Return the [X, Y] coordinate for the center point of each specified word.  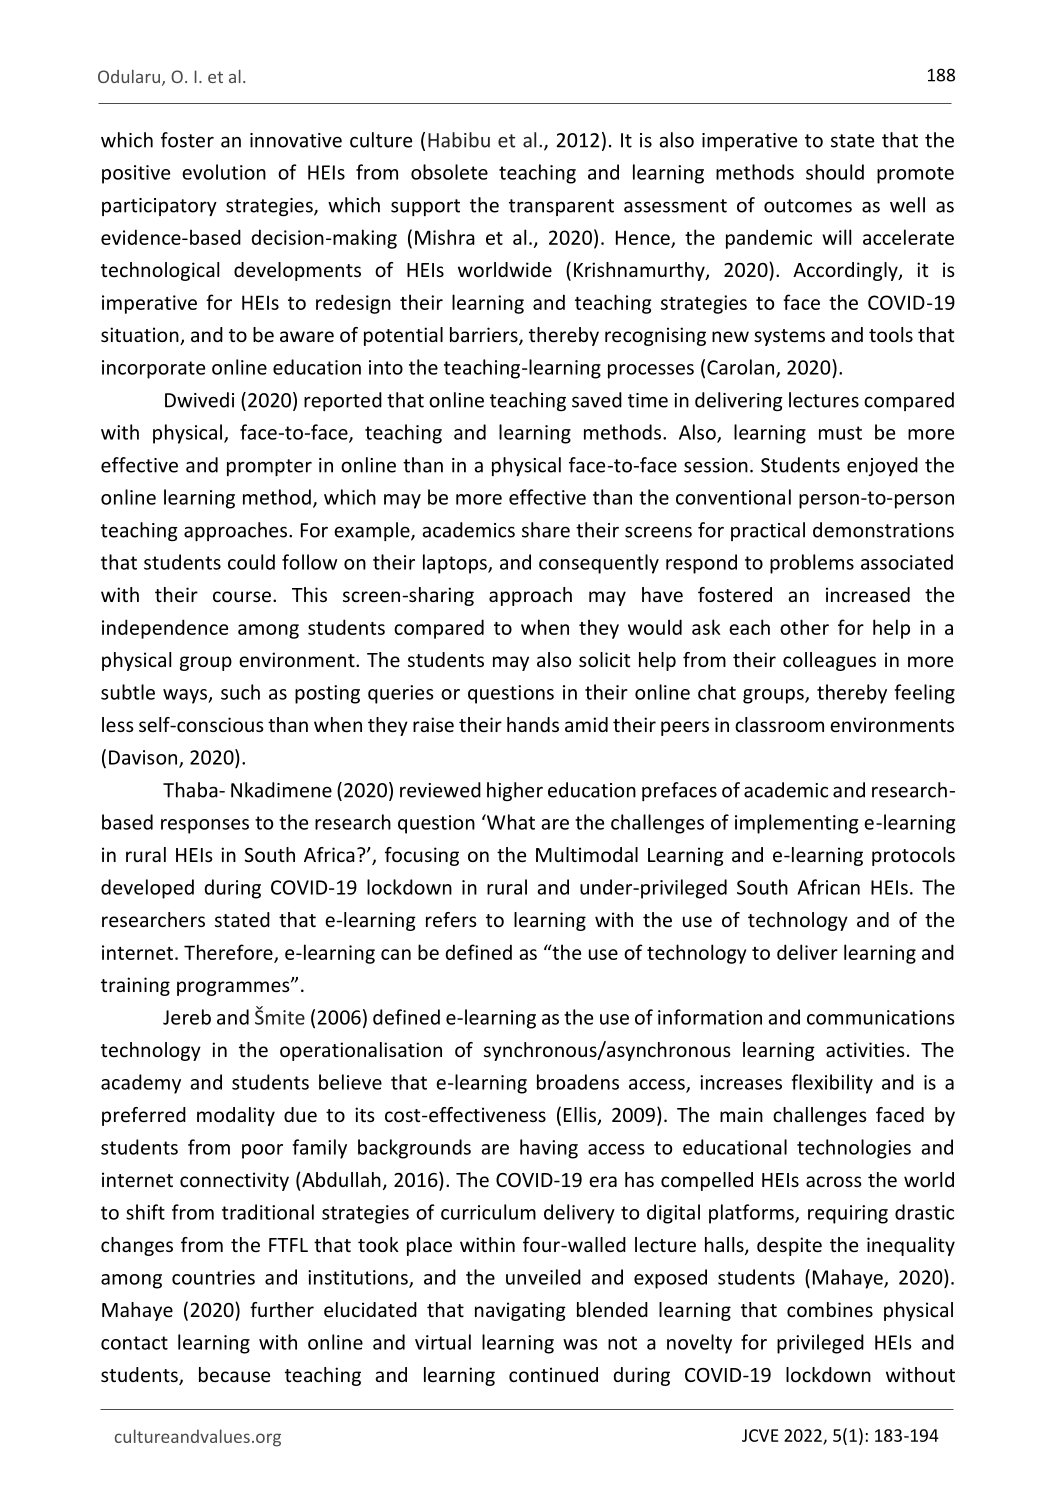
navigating [520, 1311]
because [234, 1374]
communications [881, 1017]
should [835, 172]
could [251, 562]
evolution [224, 172]
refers [451, 919]
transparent [561, 207]
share [546, 530]
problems [812, 564]
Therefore [229, 953]
